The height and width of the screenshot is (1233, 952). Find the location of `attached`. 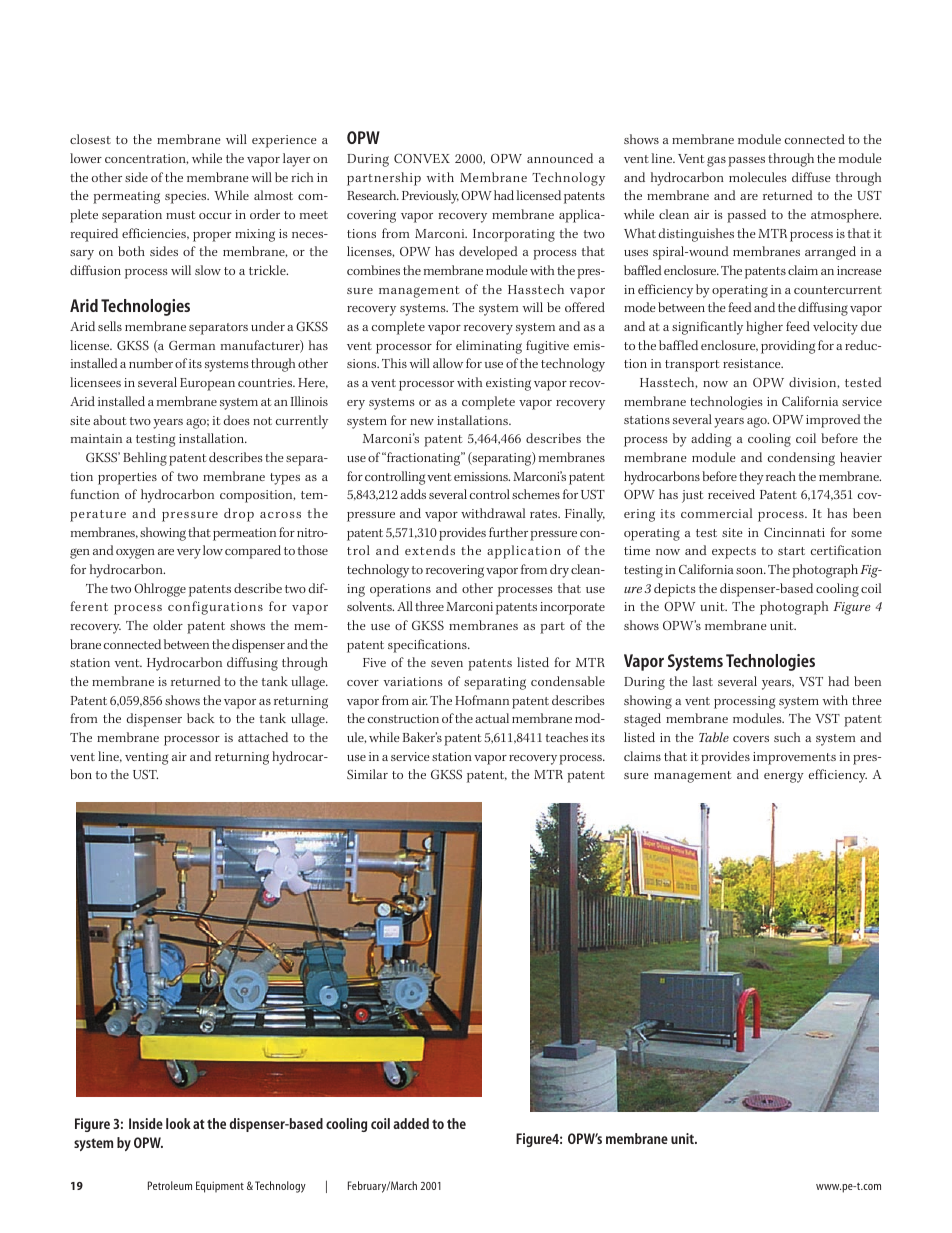

attached is located at coordinates (263, 737).
